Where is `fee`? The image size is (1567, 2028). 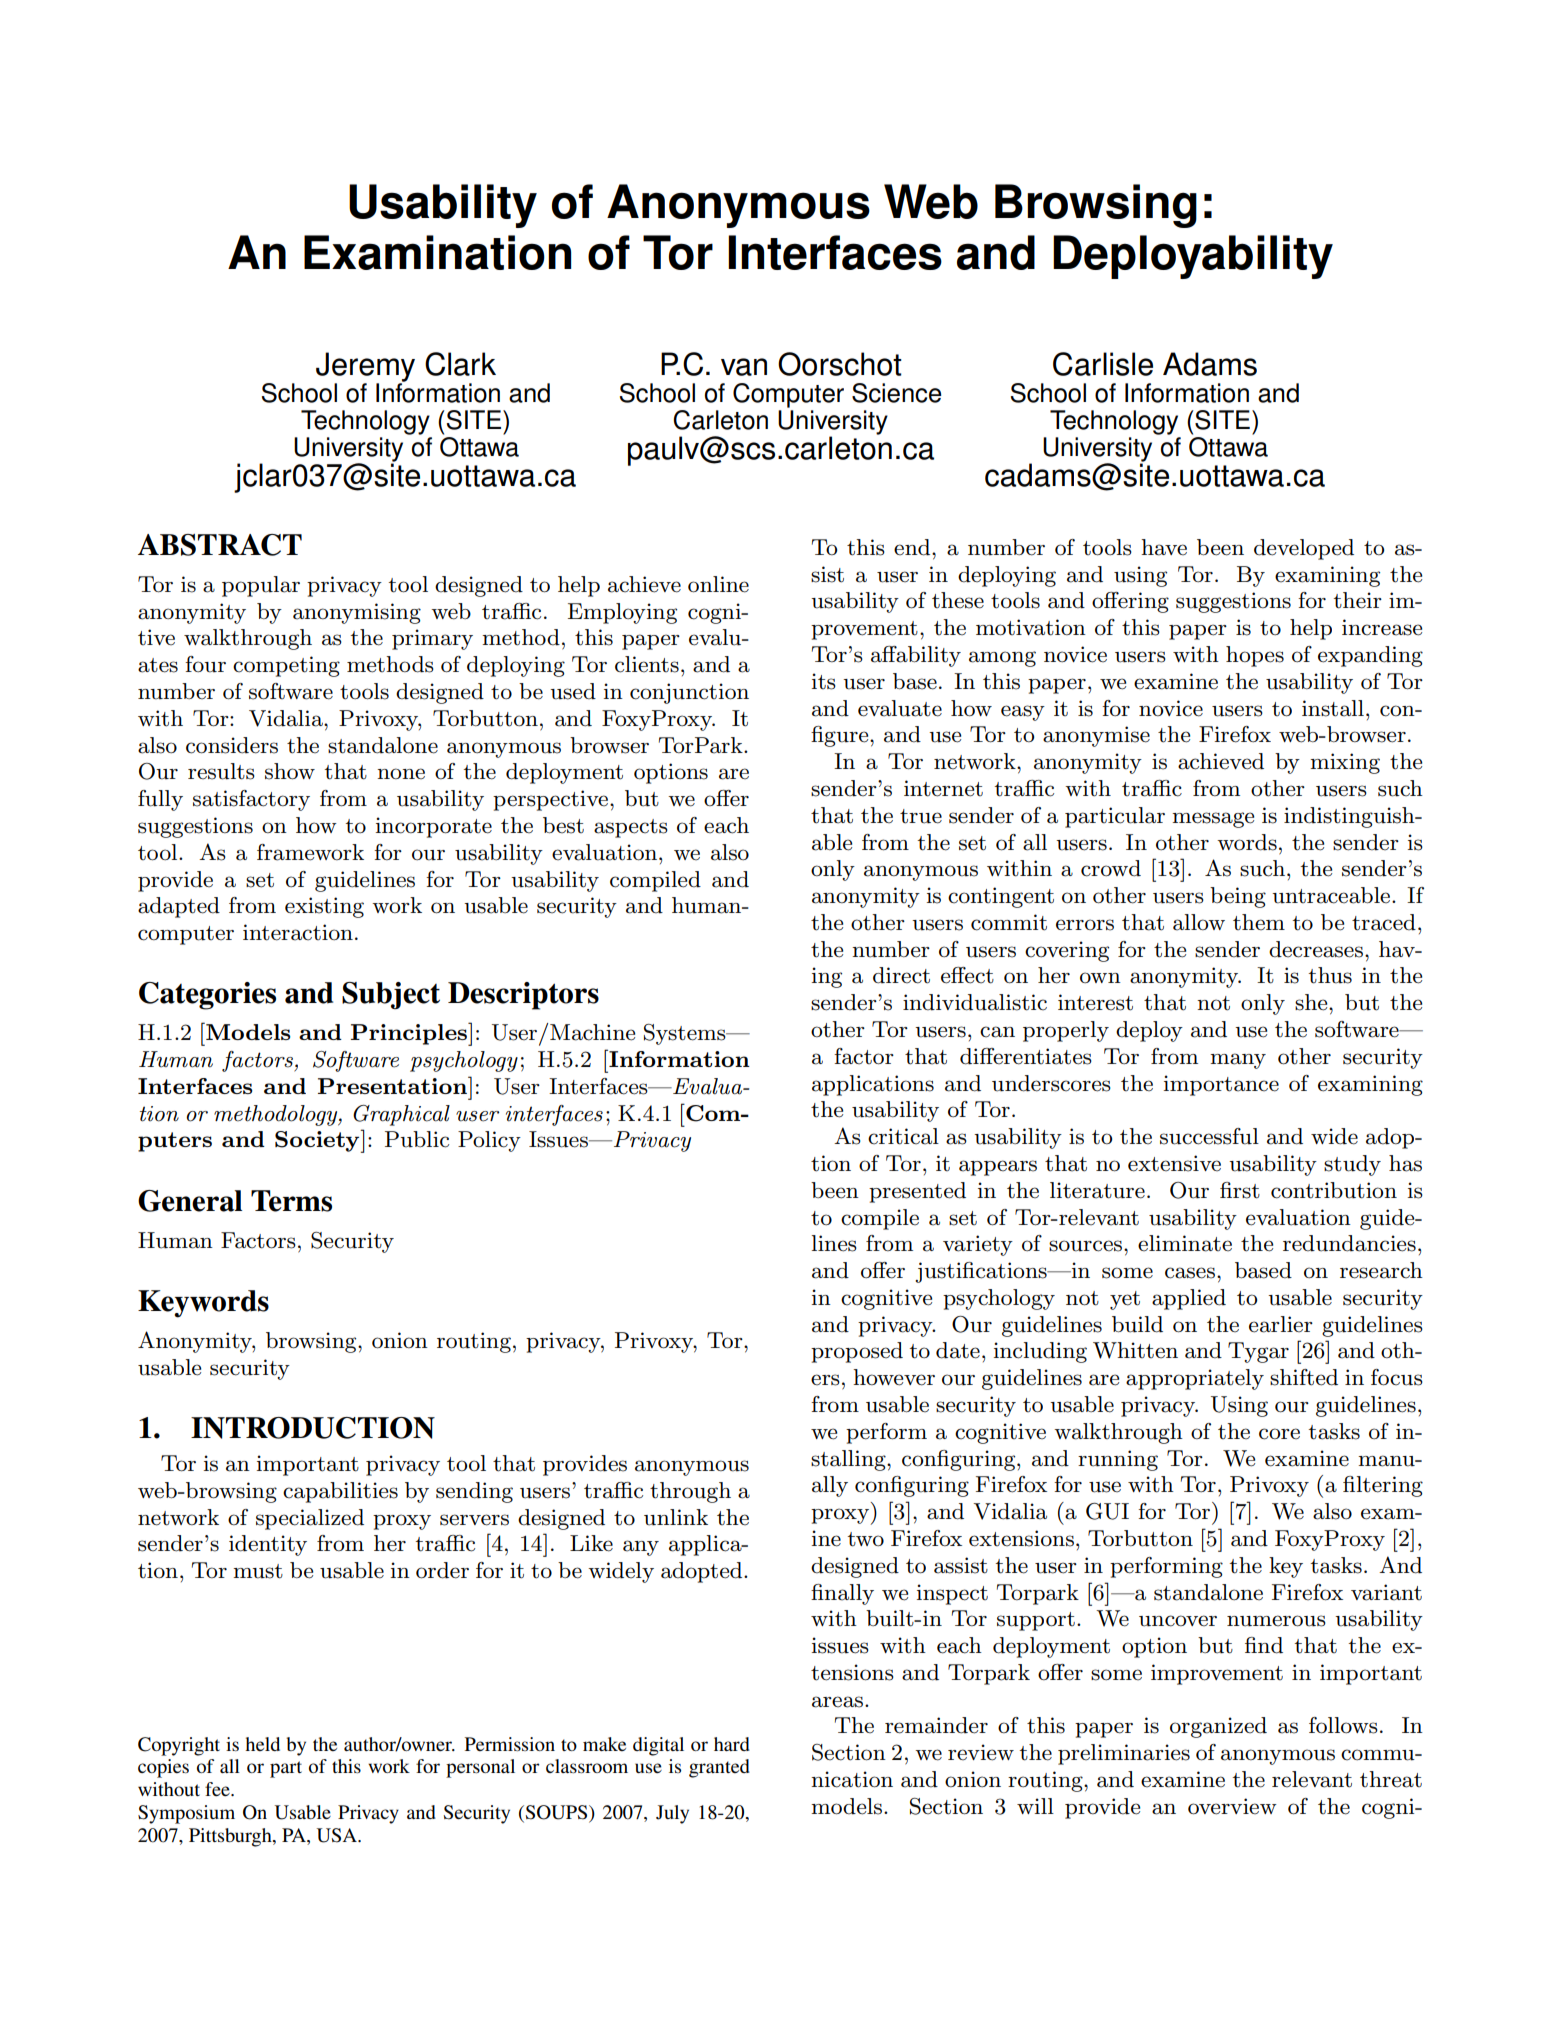 fee is located at coordinates (218, 1789).
